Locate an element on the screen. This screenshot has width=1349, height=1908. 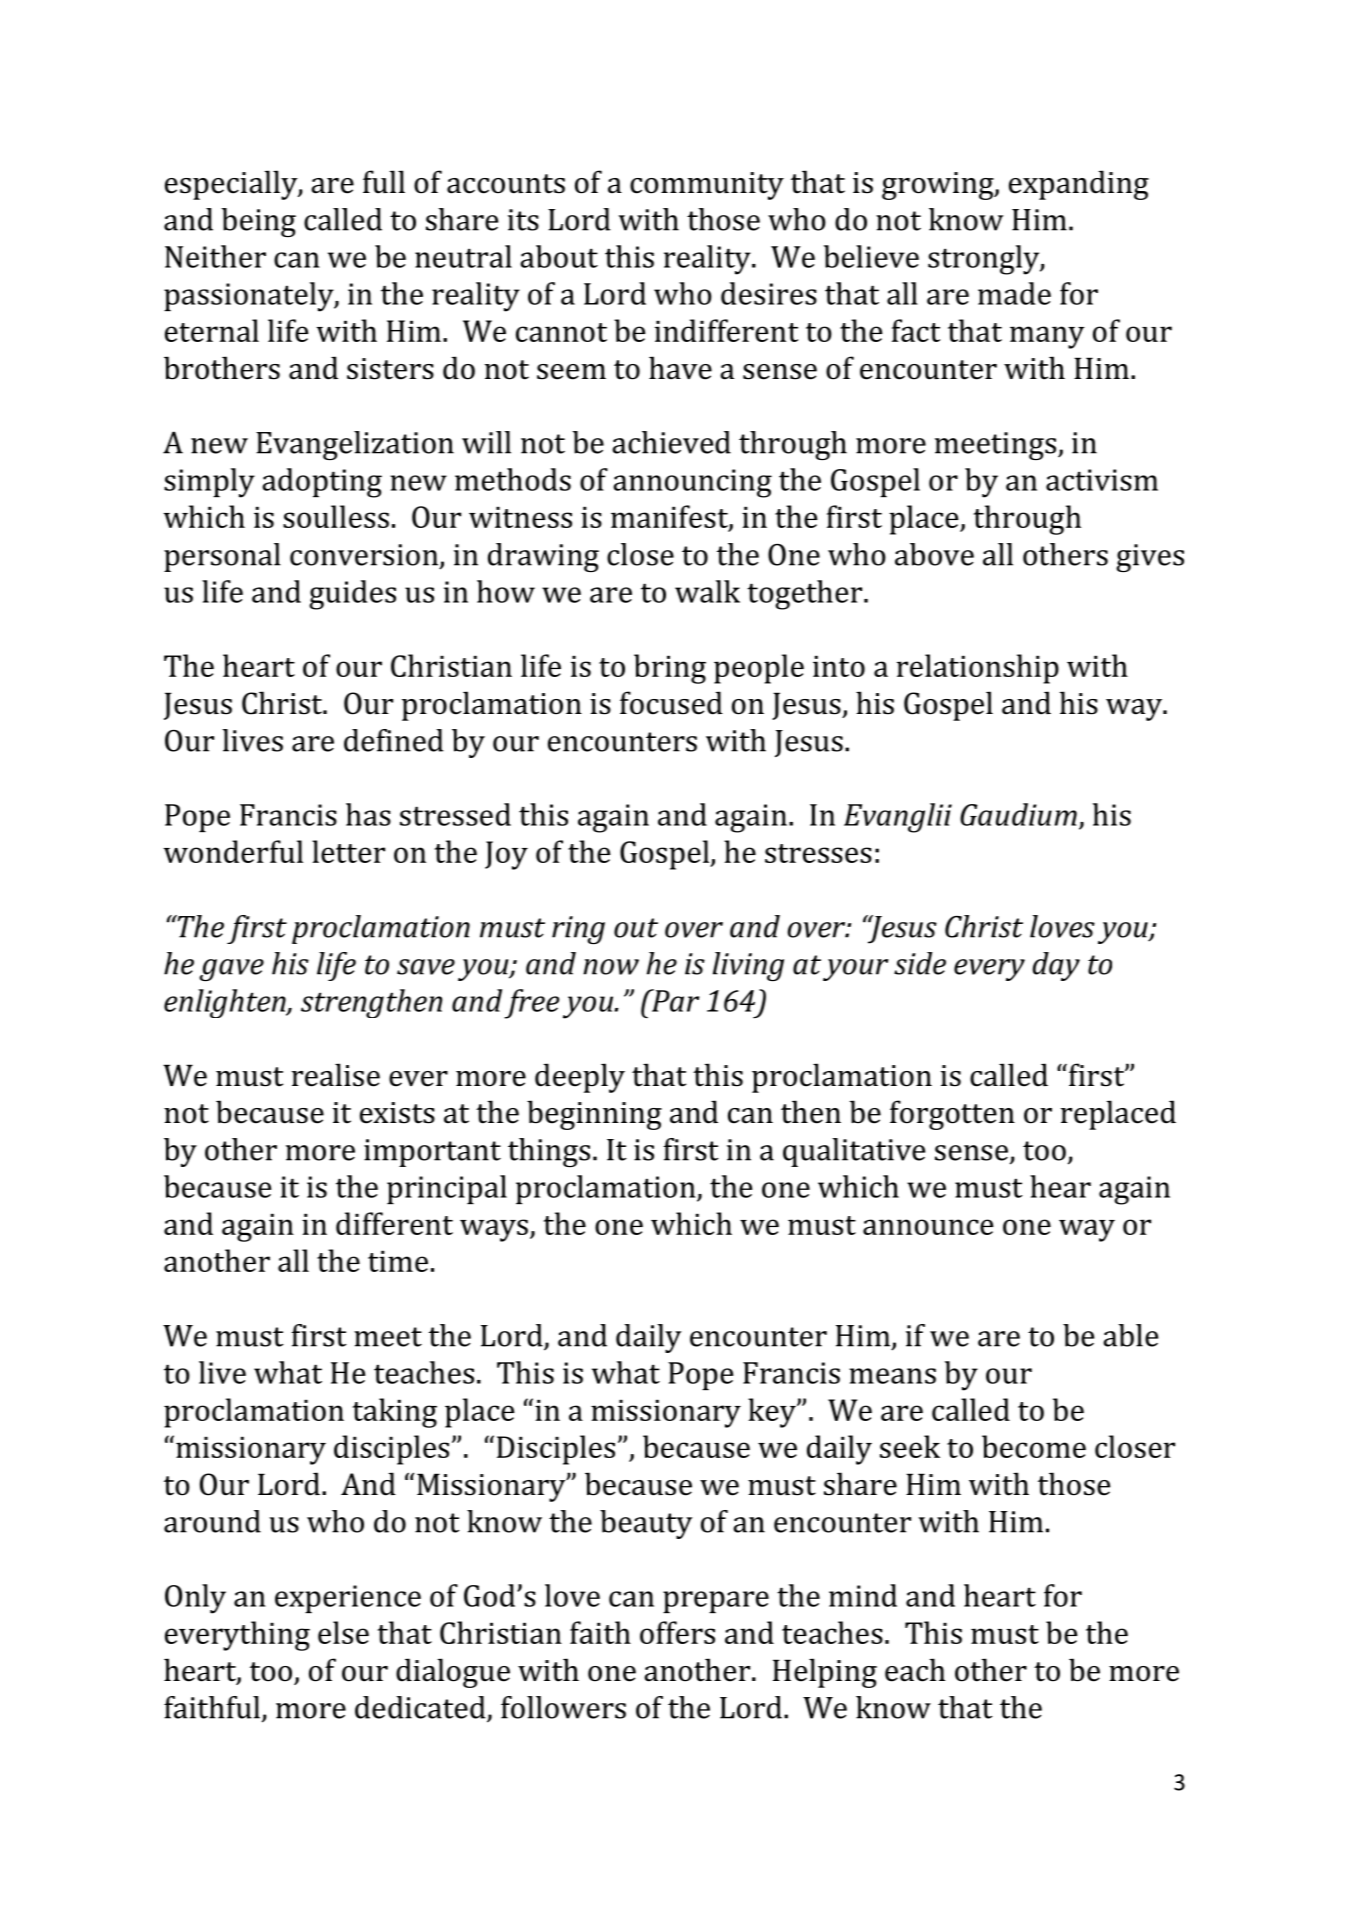
expanding is located at coordinates (1079, 185).
